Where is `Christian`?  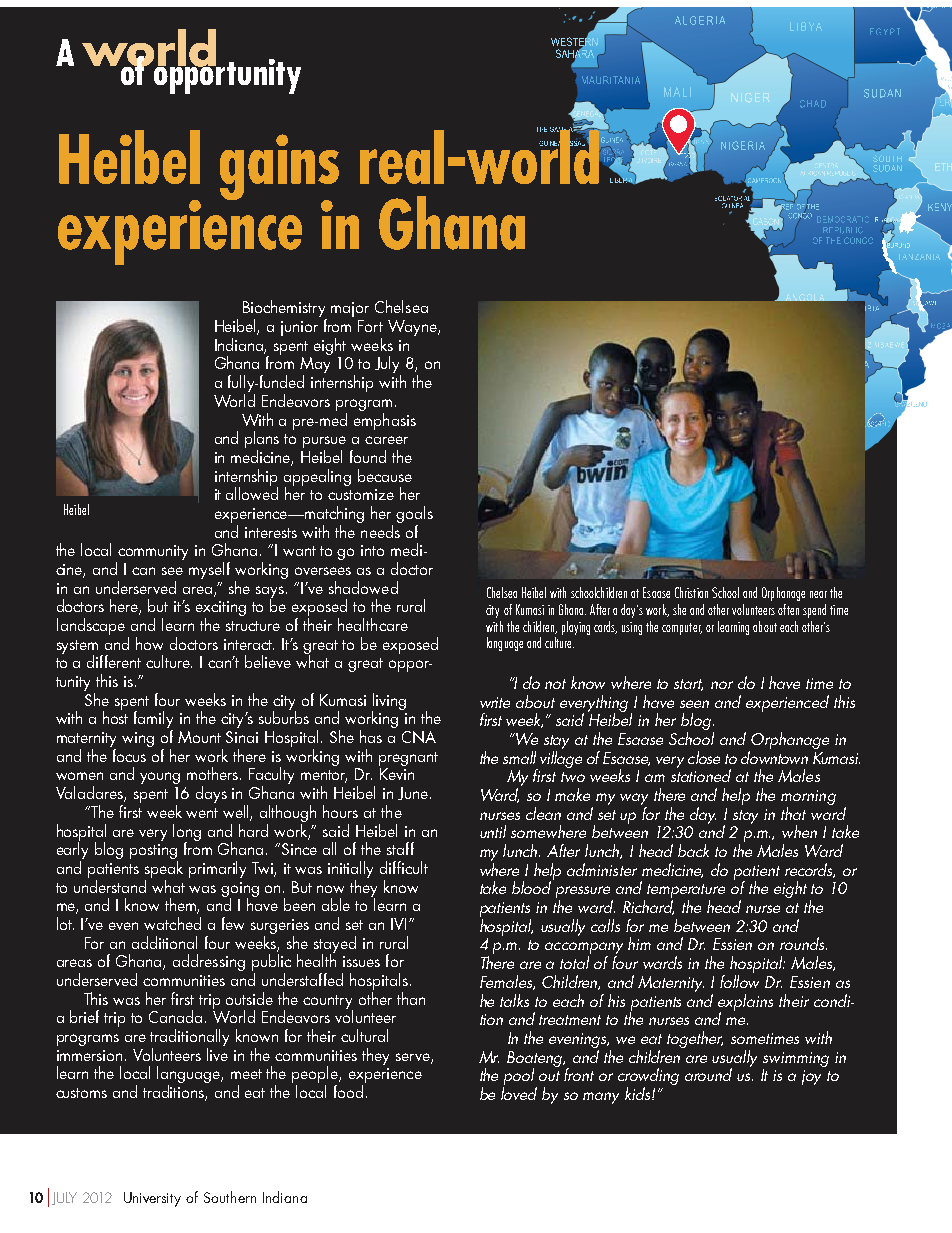 Christian is located at coordinates (691, 592).
